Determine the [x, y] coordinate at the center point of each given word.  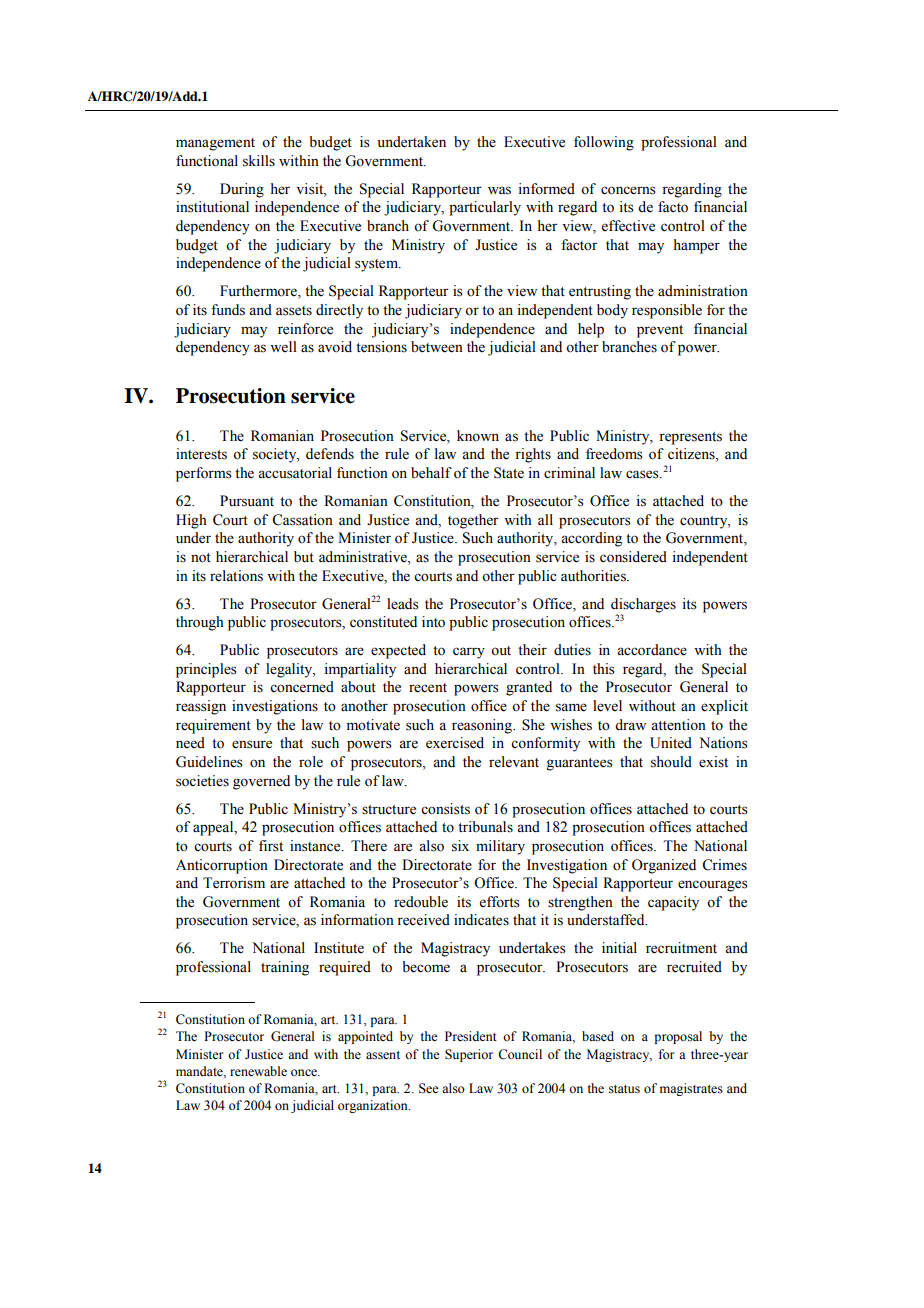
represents [690, 438]
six [460, 846]
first [271, 846]
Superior [469, 1055]
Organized [664, 866]
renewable [258, 1071]
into [433, 622]
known [478, 436]
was [499, 190]
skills [259, 161]
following [604, 143]
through [200, 623]
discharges [643, 605]
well [283, 347]
